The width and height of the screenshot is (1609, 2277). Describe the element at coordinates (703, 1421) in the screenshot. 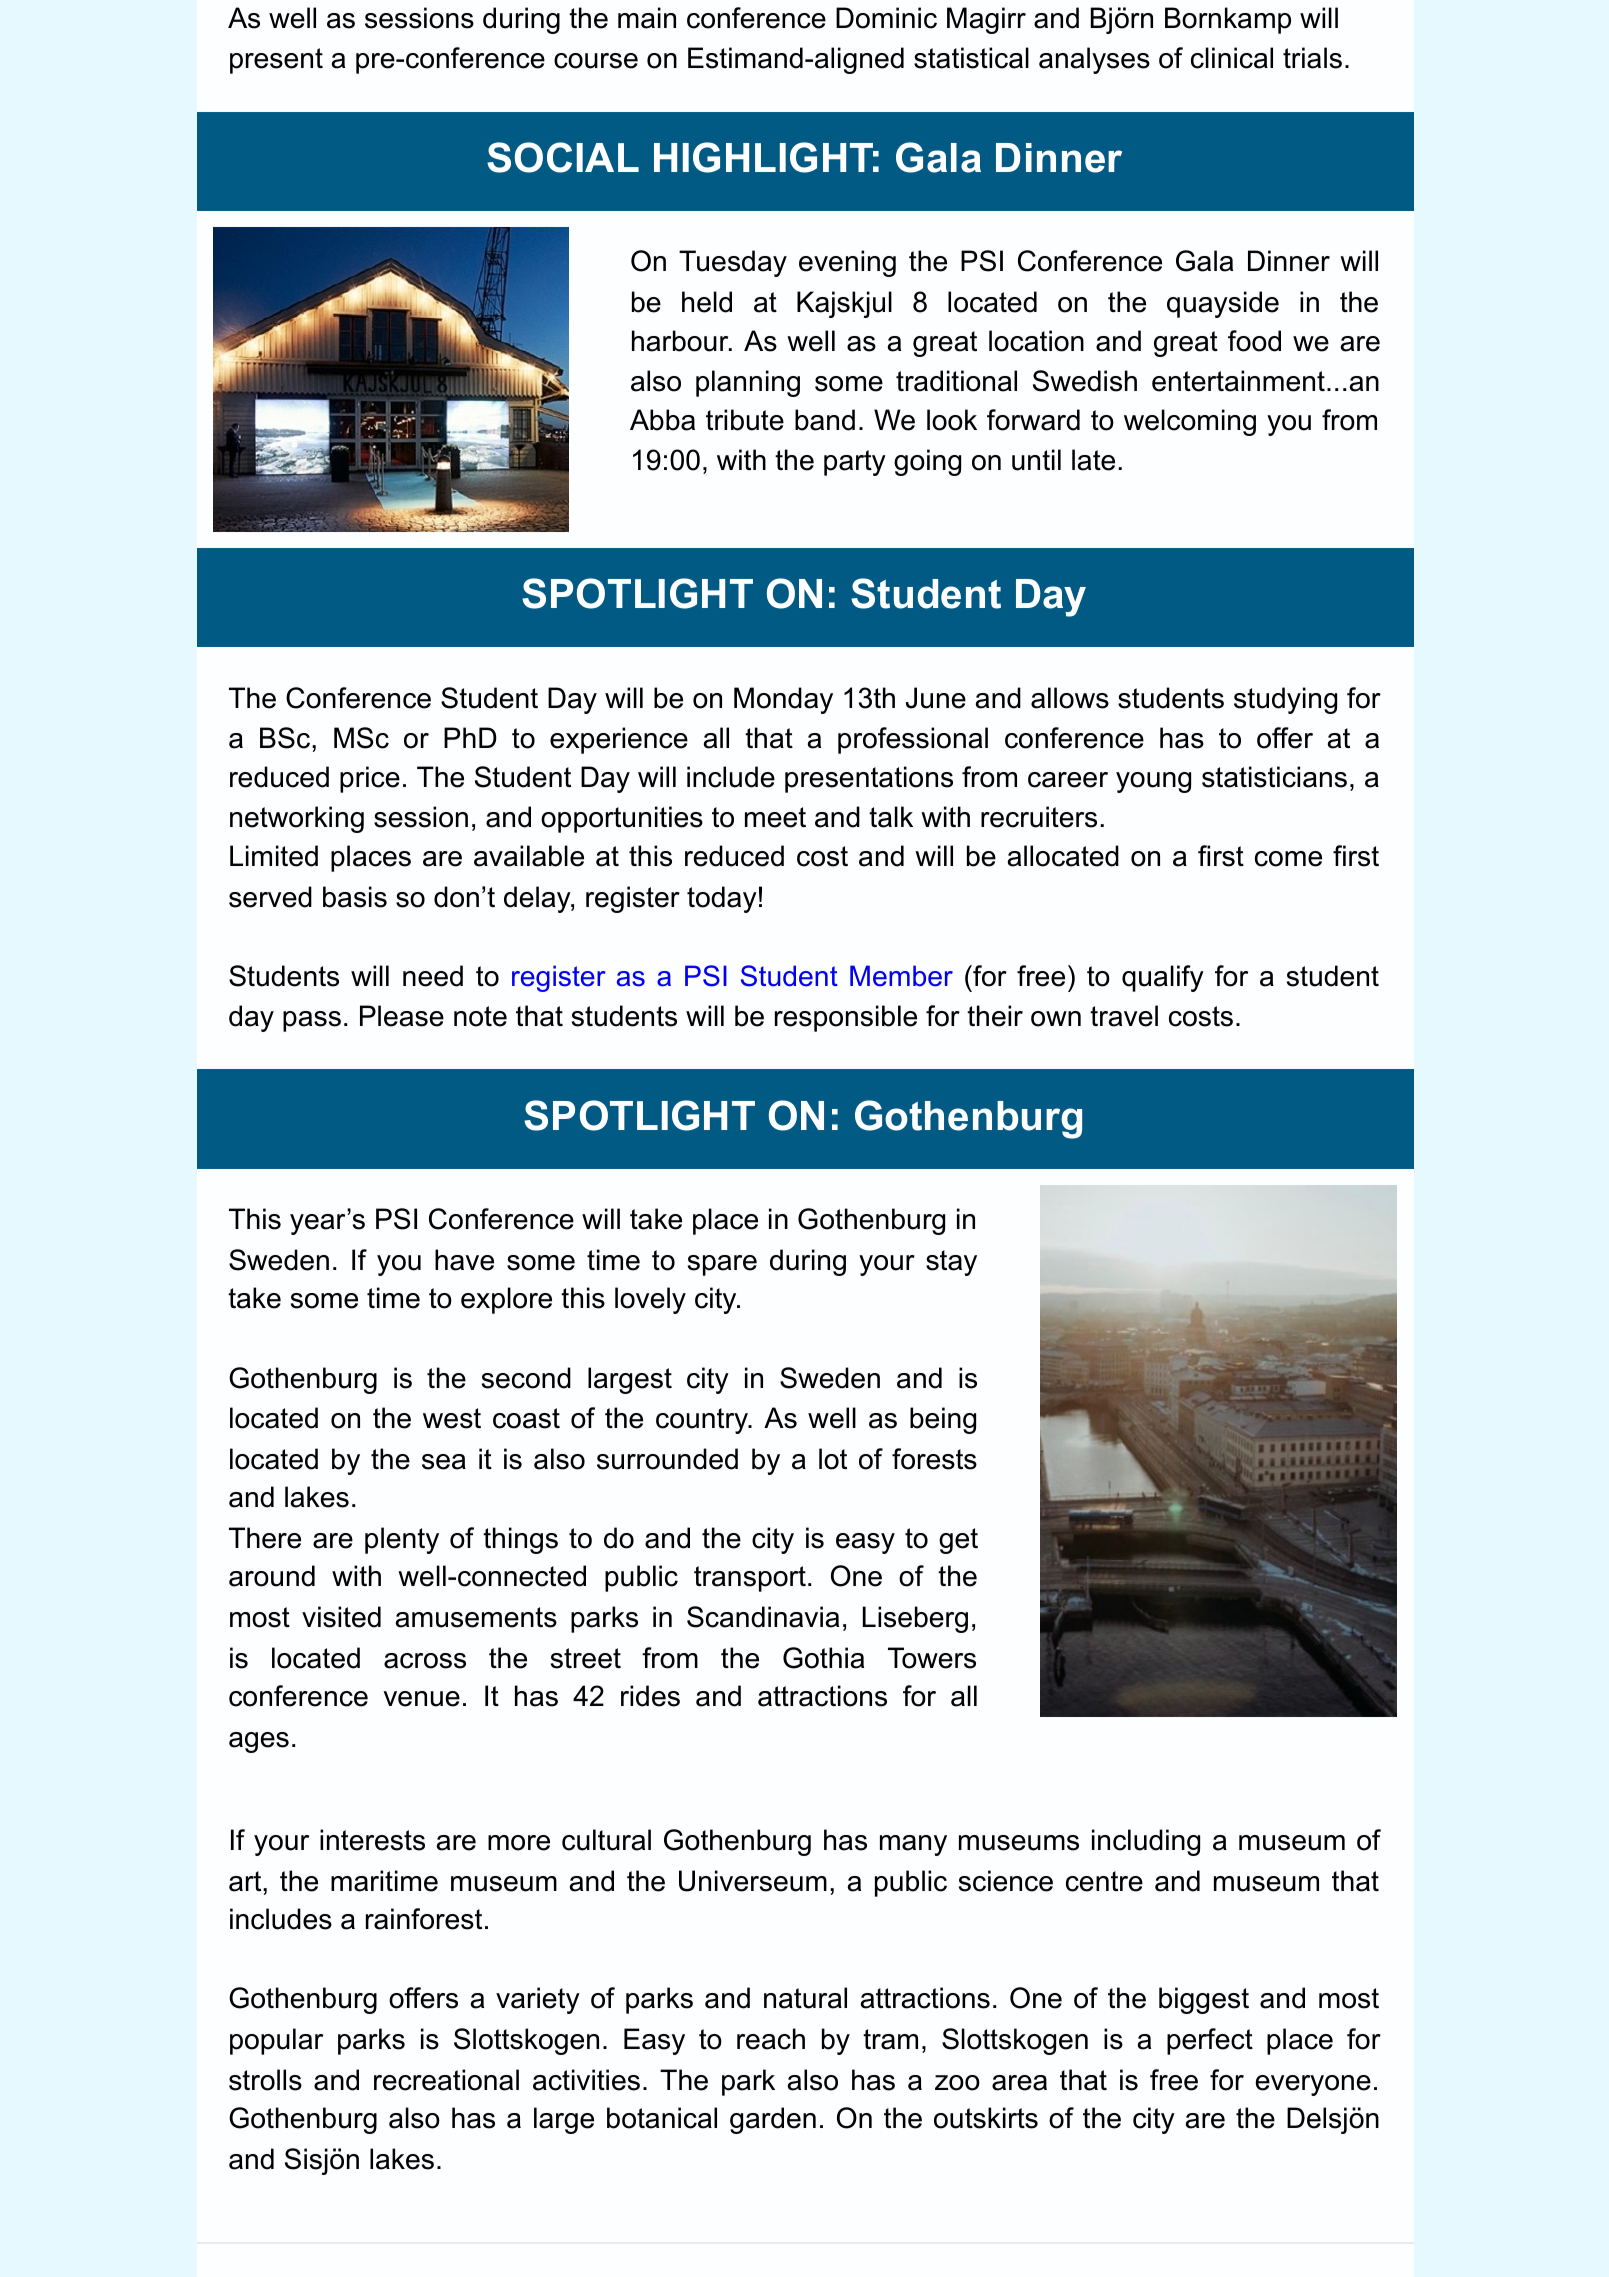

I see `country` at that location.
